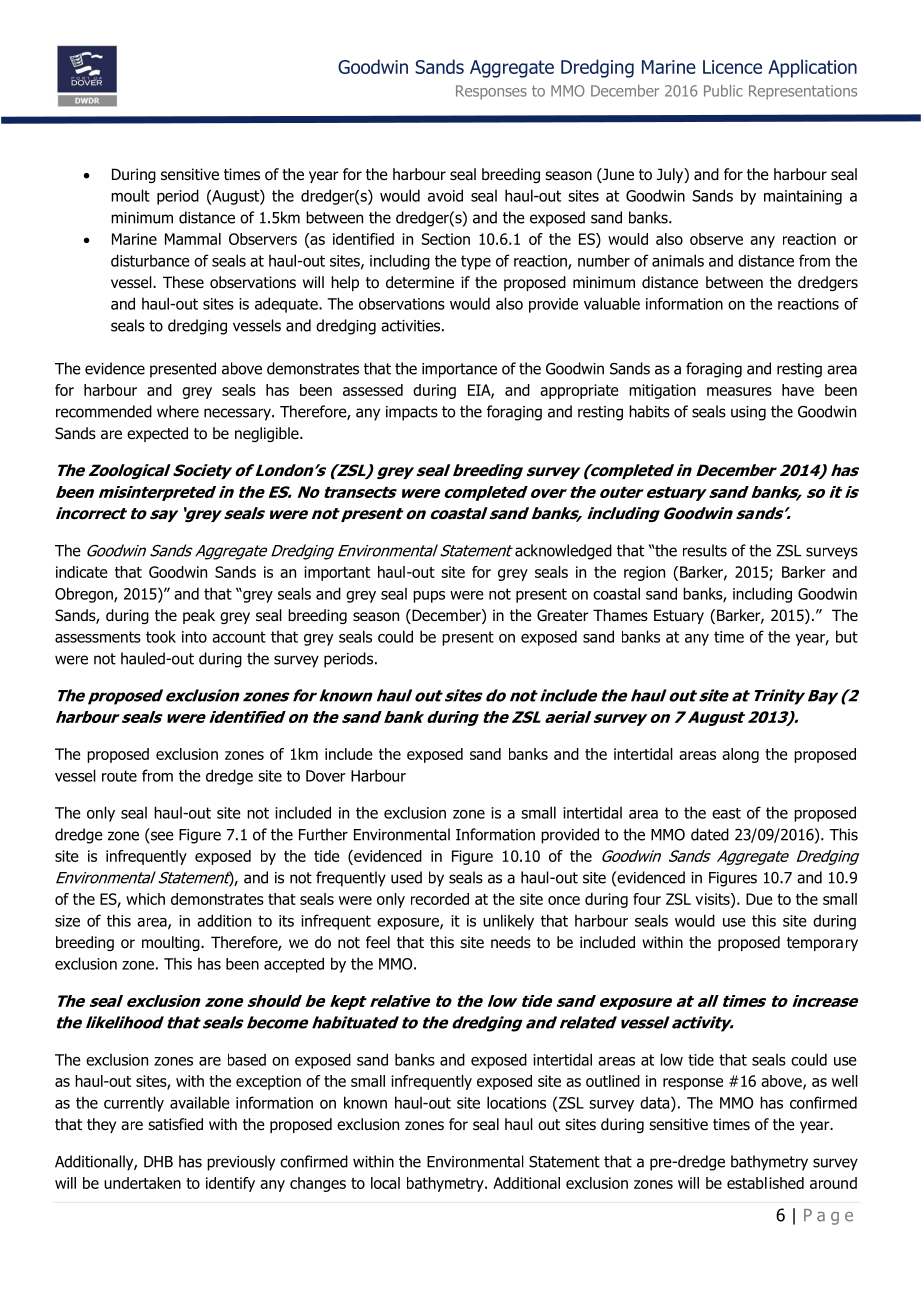 The height and width of the image is (1308, 924). Describe the element at coordinates (847, 636) in the image. I see `but` at that location.
